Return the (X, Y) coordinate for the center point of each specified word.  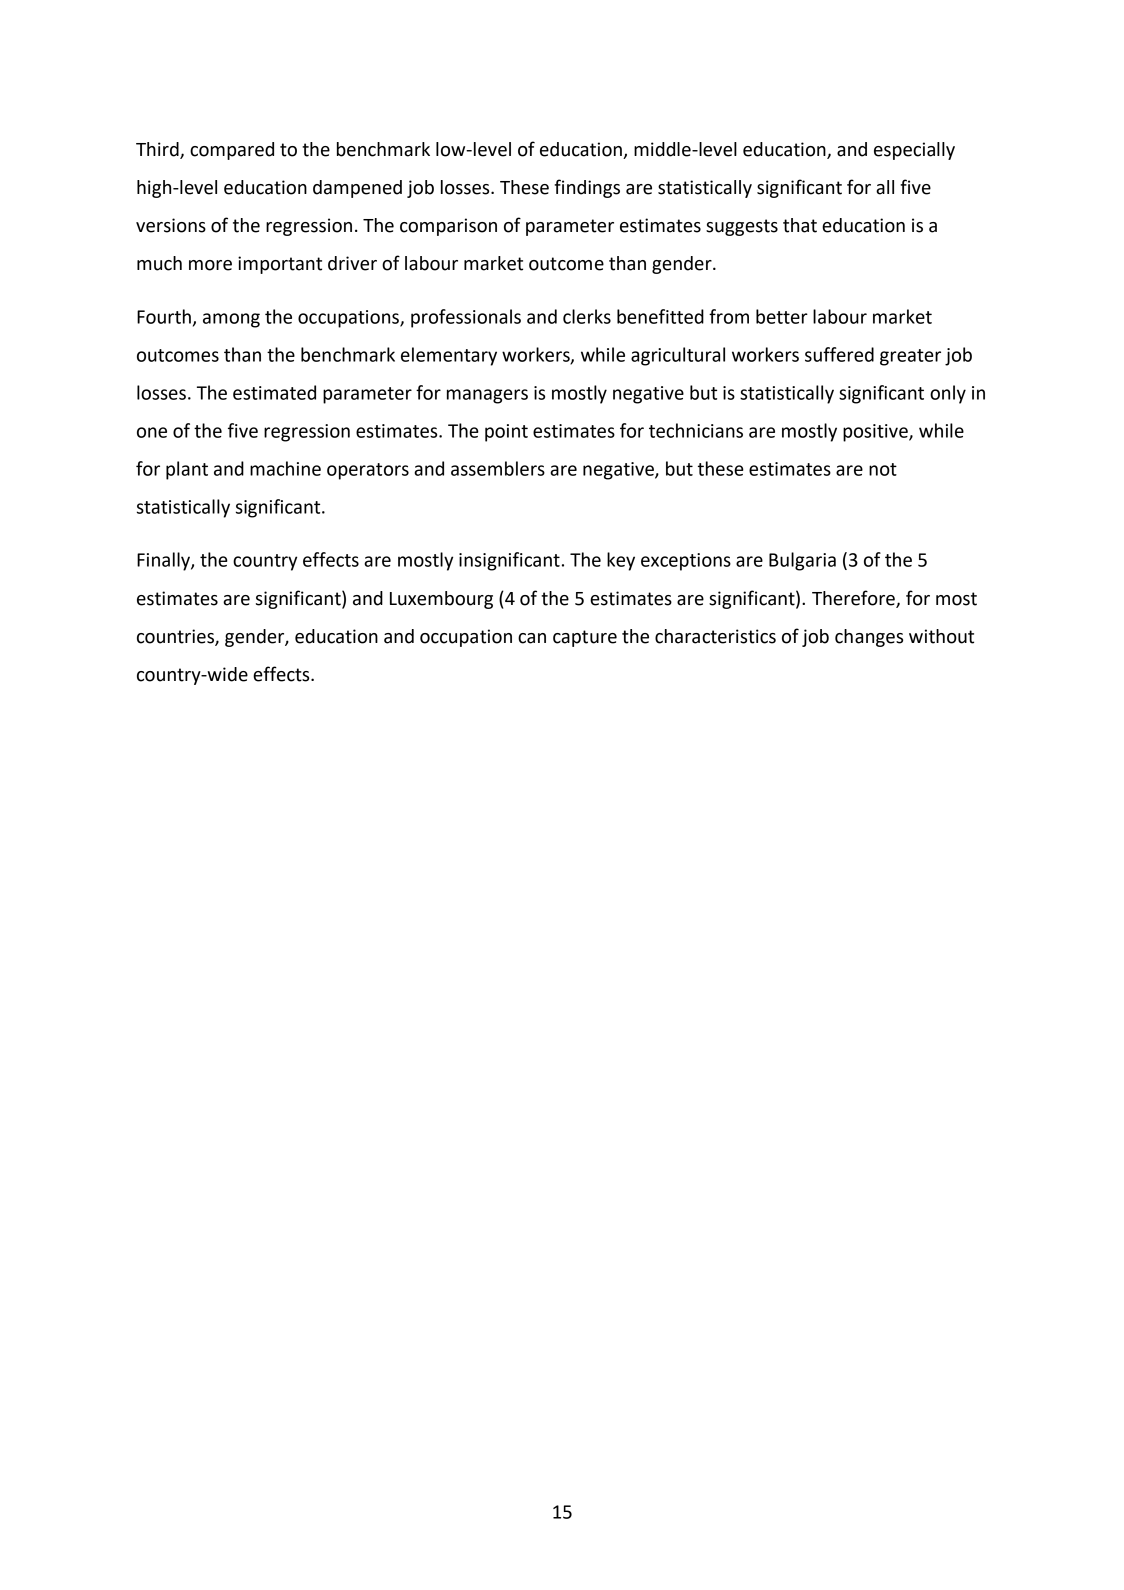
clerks (587, 316)
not (883, 469)
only (948, 394)
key (621, 561)
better (782, 316)
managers (487, 396)
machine (285, 468)
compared (232, 151)
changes (869, 638)
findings (587, 188)
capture (585, 638)
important (280, 265)
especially (914, 151)
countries (176, 637)
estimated (274, 392)
